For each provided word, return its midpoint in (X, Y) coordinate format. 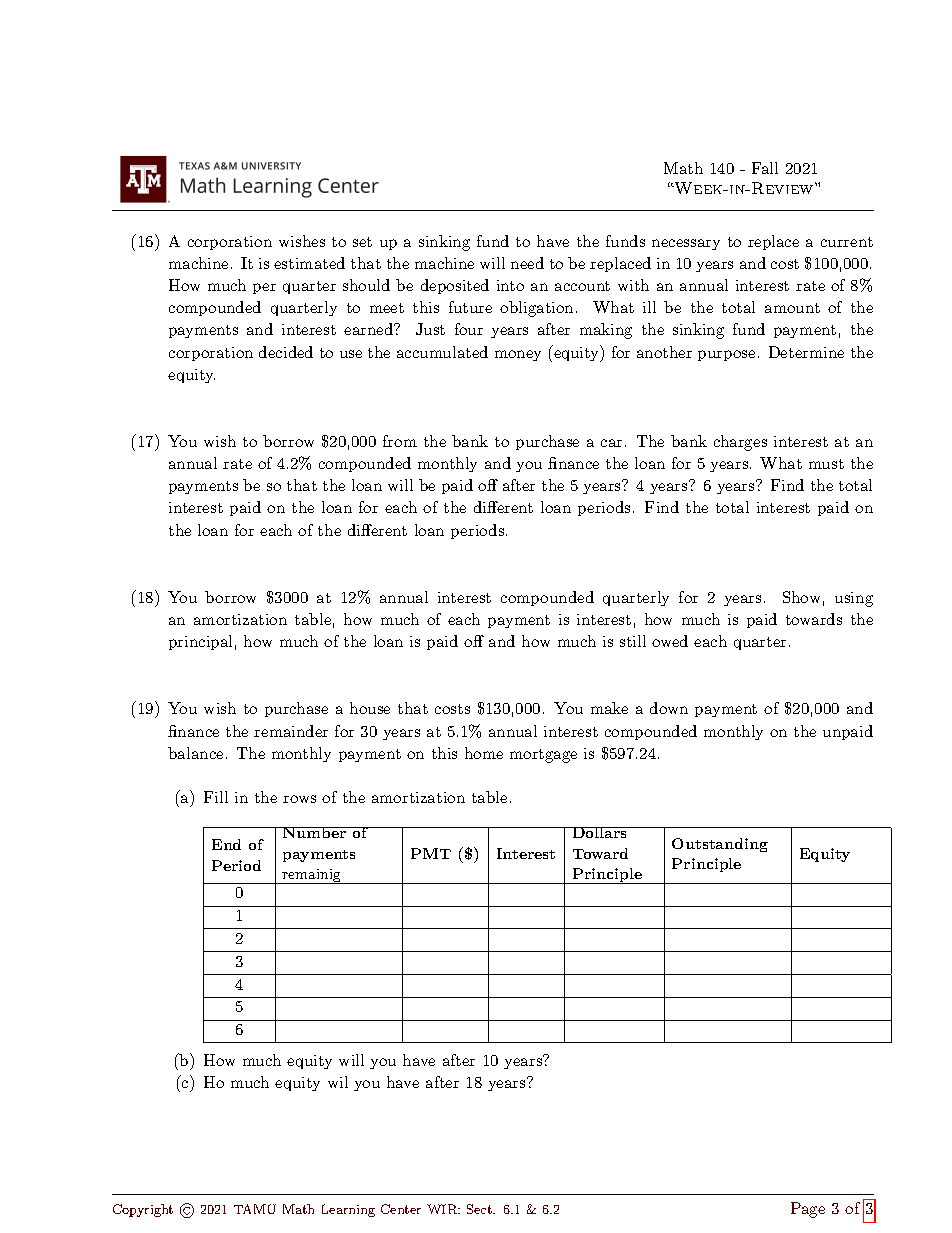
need (527, 263)
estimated (309, 263)
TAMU (255, 1209)
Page (808, 1210)
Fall (765, 168)
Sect (480, 1209)
